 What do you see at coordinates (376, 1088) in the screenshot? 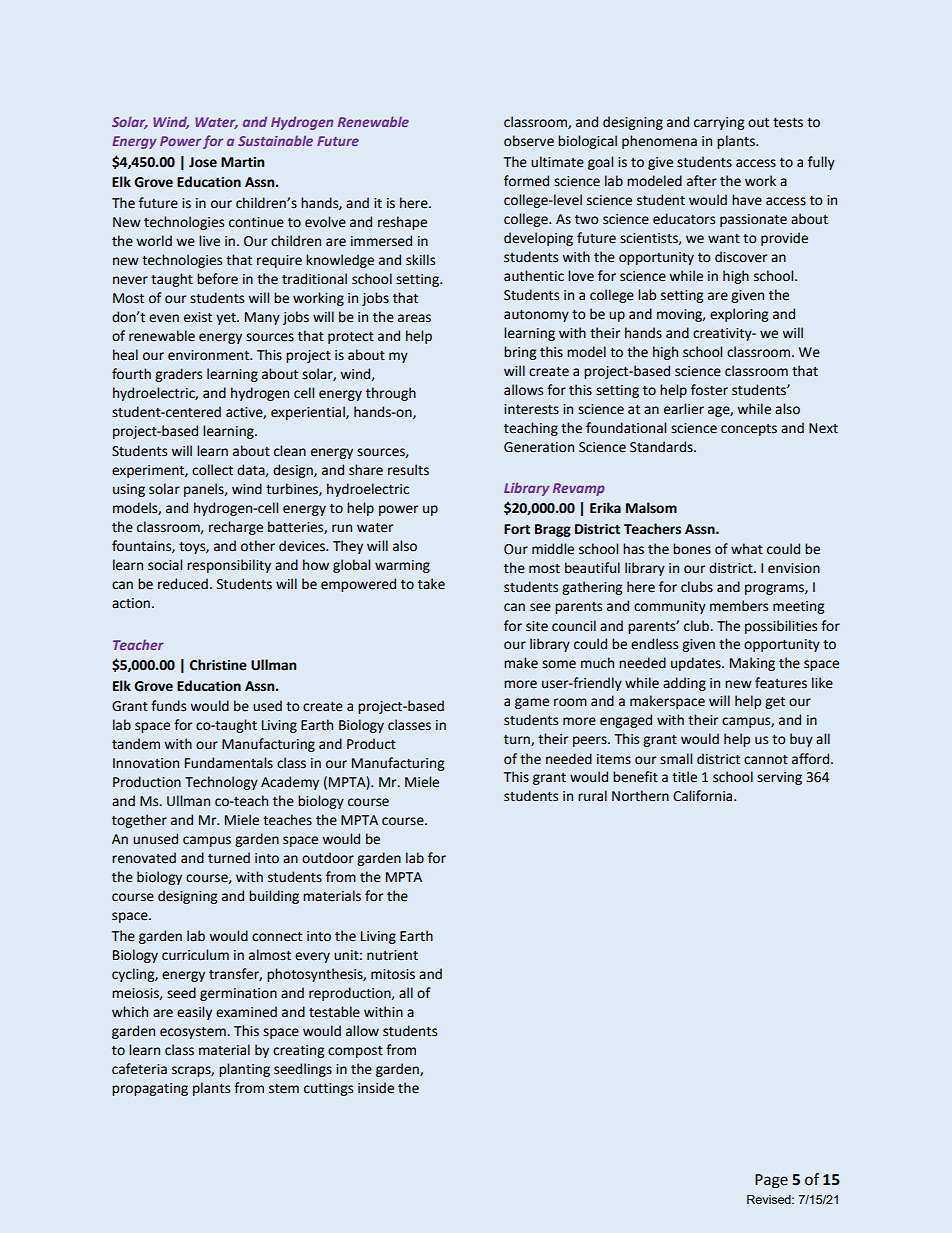
I see `inside` at bounding box center [376, 1088].
